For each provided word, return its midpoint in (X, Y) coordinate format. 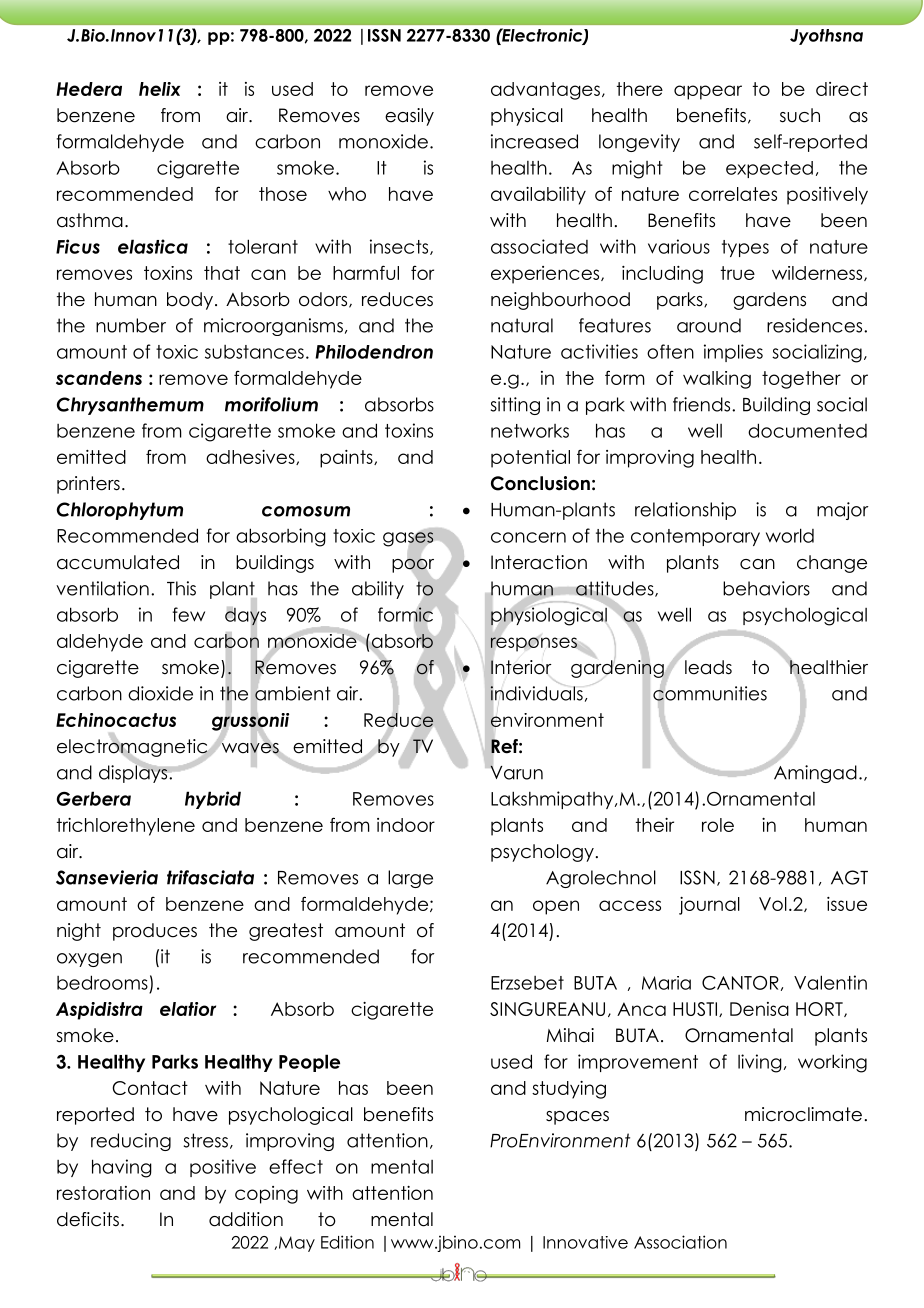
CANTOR (740, 982)
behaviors (766, 588)
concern (528, 537)
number (131, 325)
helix (159, 89)
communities (710, 693)
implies (733, 353)
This (181, 588)
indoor (406, 825)
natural (522, 325)
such (800, 115)
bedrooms (102, 982)
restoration (103, 1193)
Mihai (570, 1035)
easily (409, 117)
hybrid (213, 800)
